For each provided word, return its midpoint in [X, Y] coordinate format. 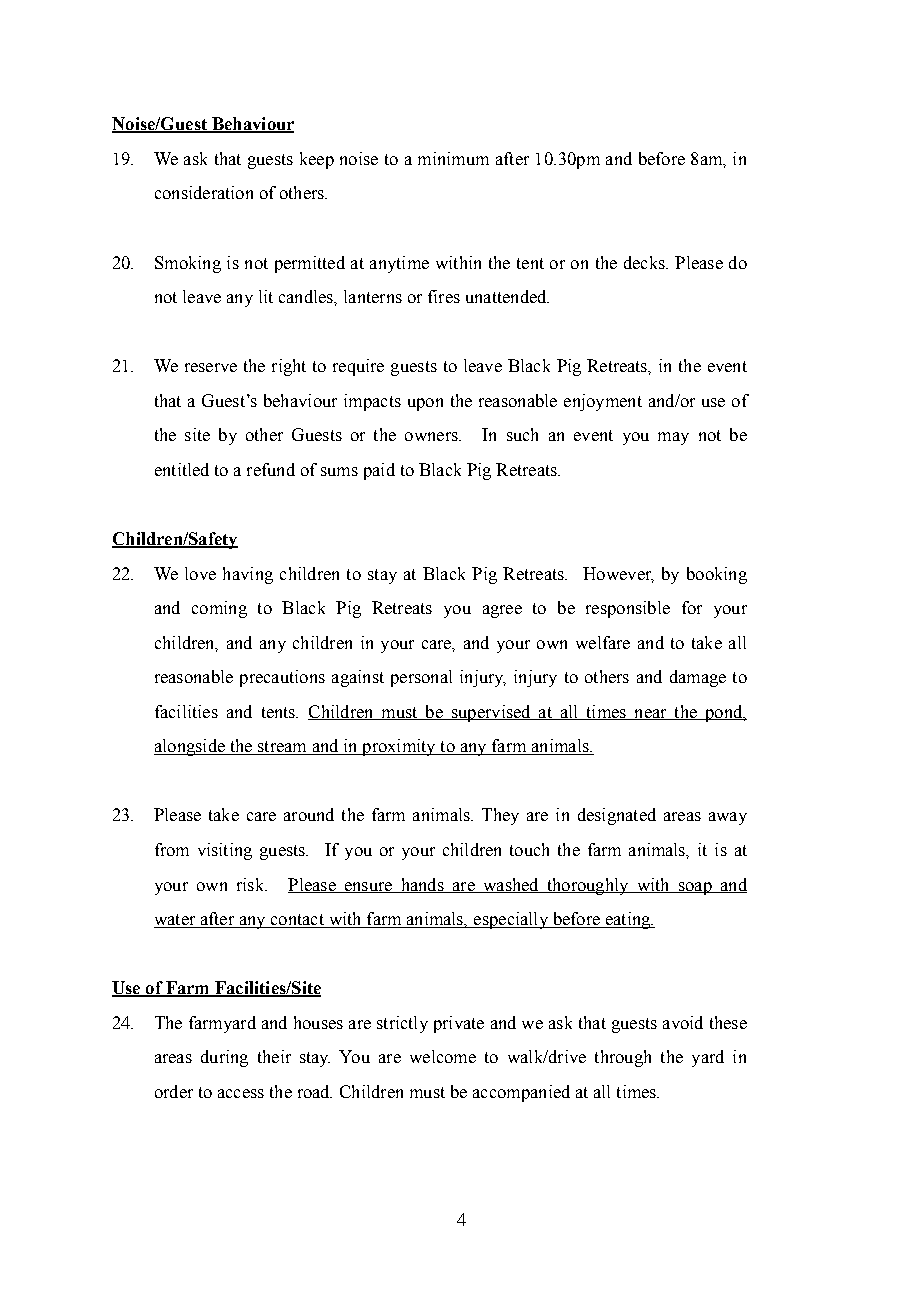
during [224, 1058]
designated [617, 816]
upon [425, 404]
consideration [204, 192]
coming [219, 609]
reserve [211, 367]
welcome [443, 1056]
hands [422, 885]
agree [502, 611]
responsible [628, 609]
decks [645, 262]
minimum [453, 158]
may [673, 438]
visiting [225, 851]
